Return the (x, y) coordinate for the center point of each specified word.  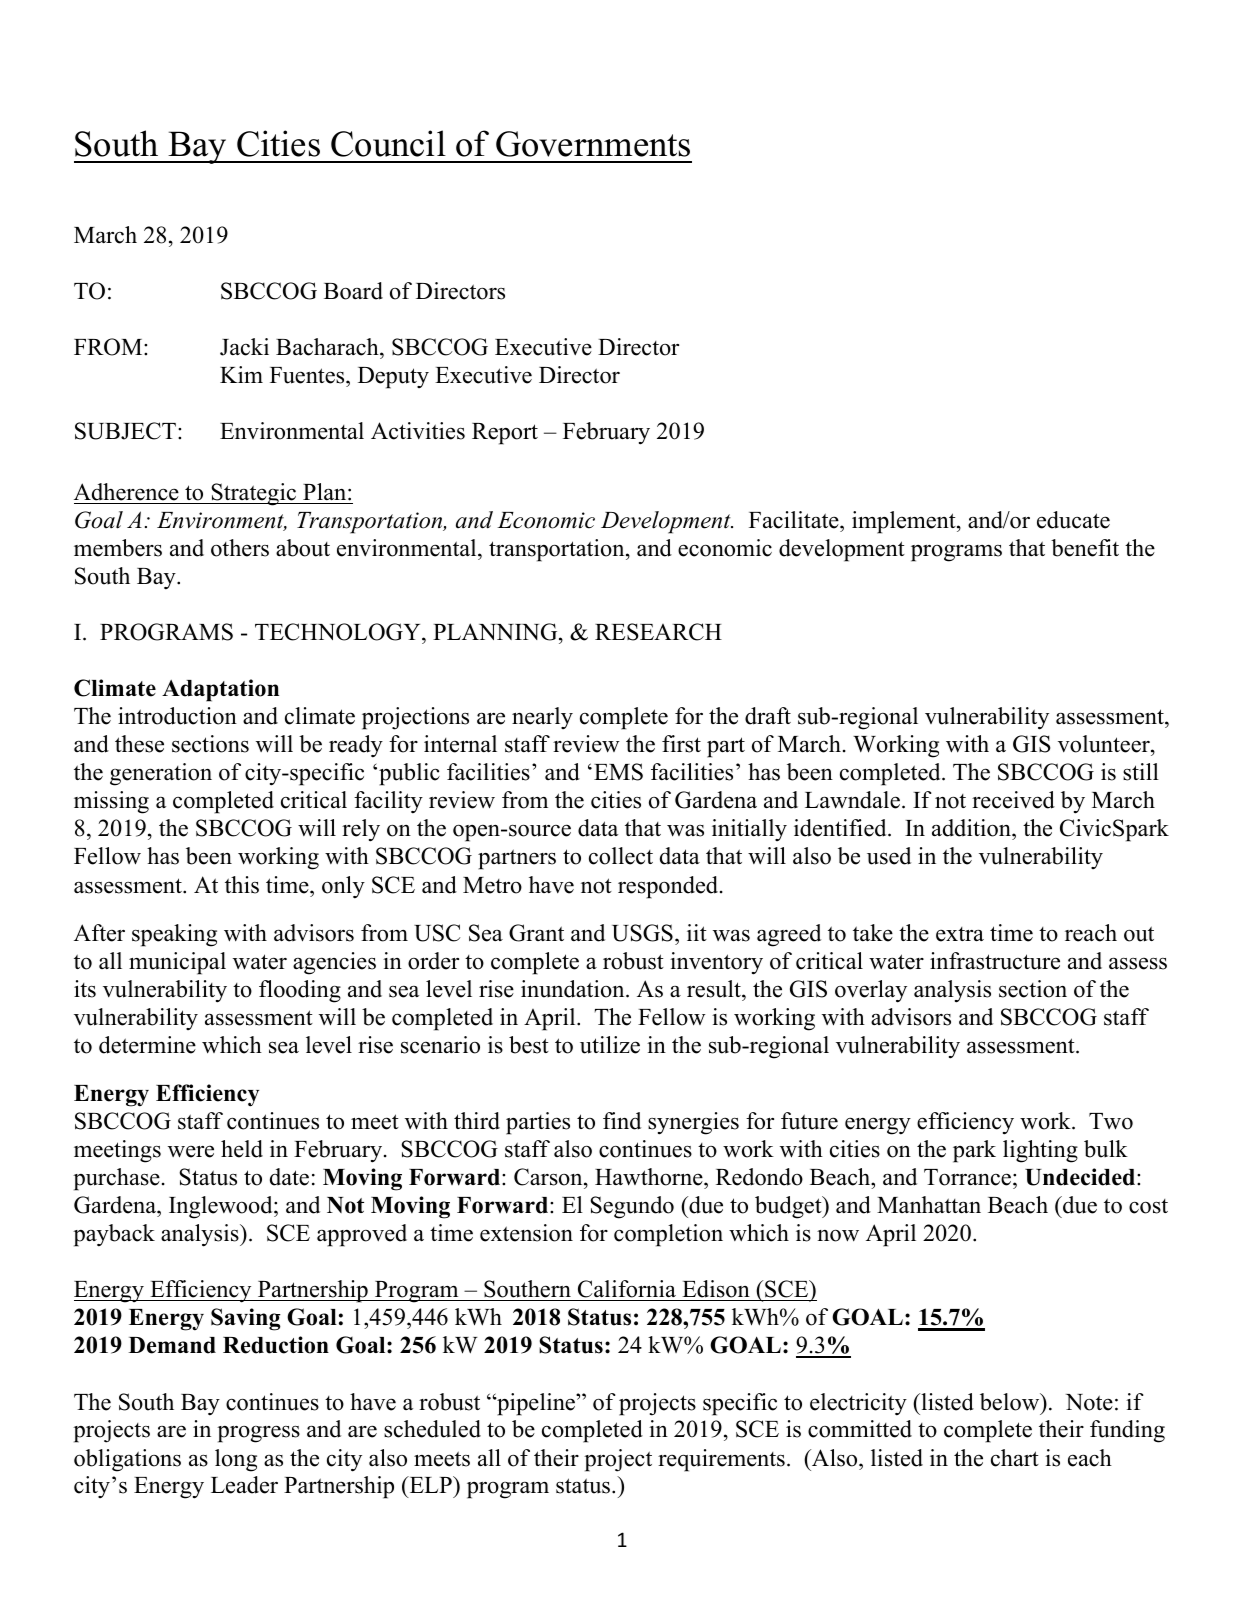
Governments (593, 144)
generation (161, 774)
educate (1073, 520)
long (236, 1460)
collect (621, 856)
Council (388, 143)
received (1013, 800)
